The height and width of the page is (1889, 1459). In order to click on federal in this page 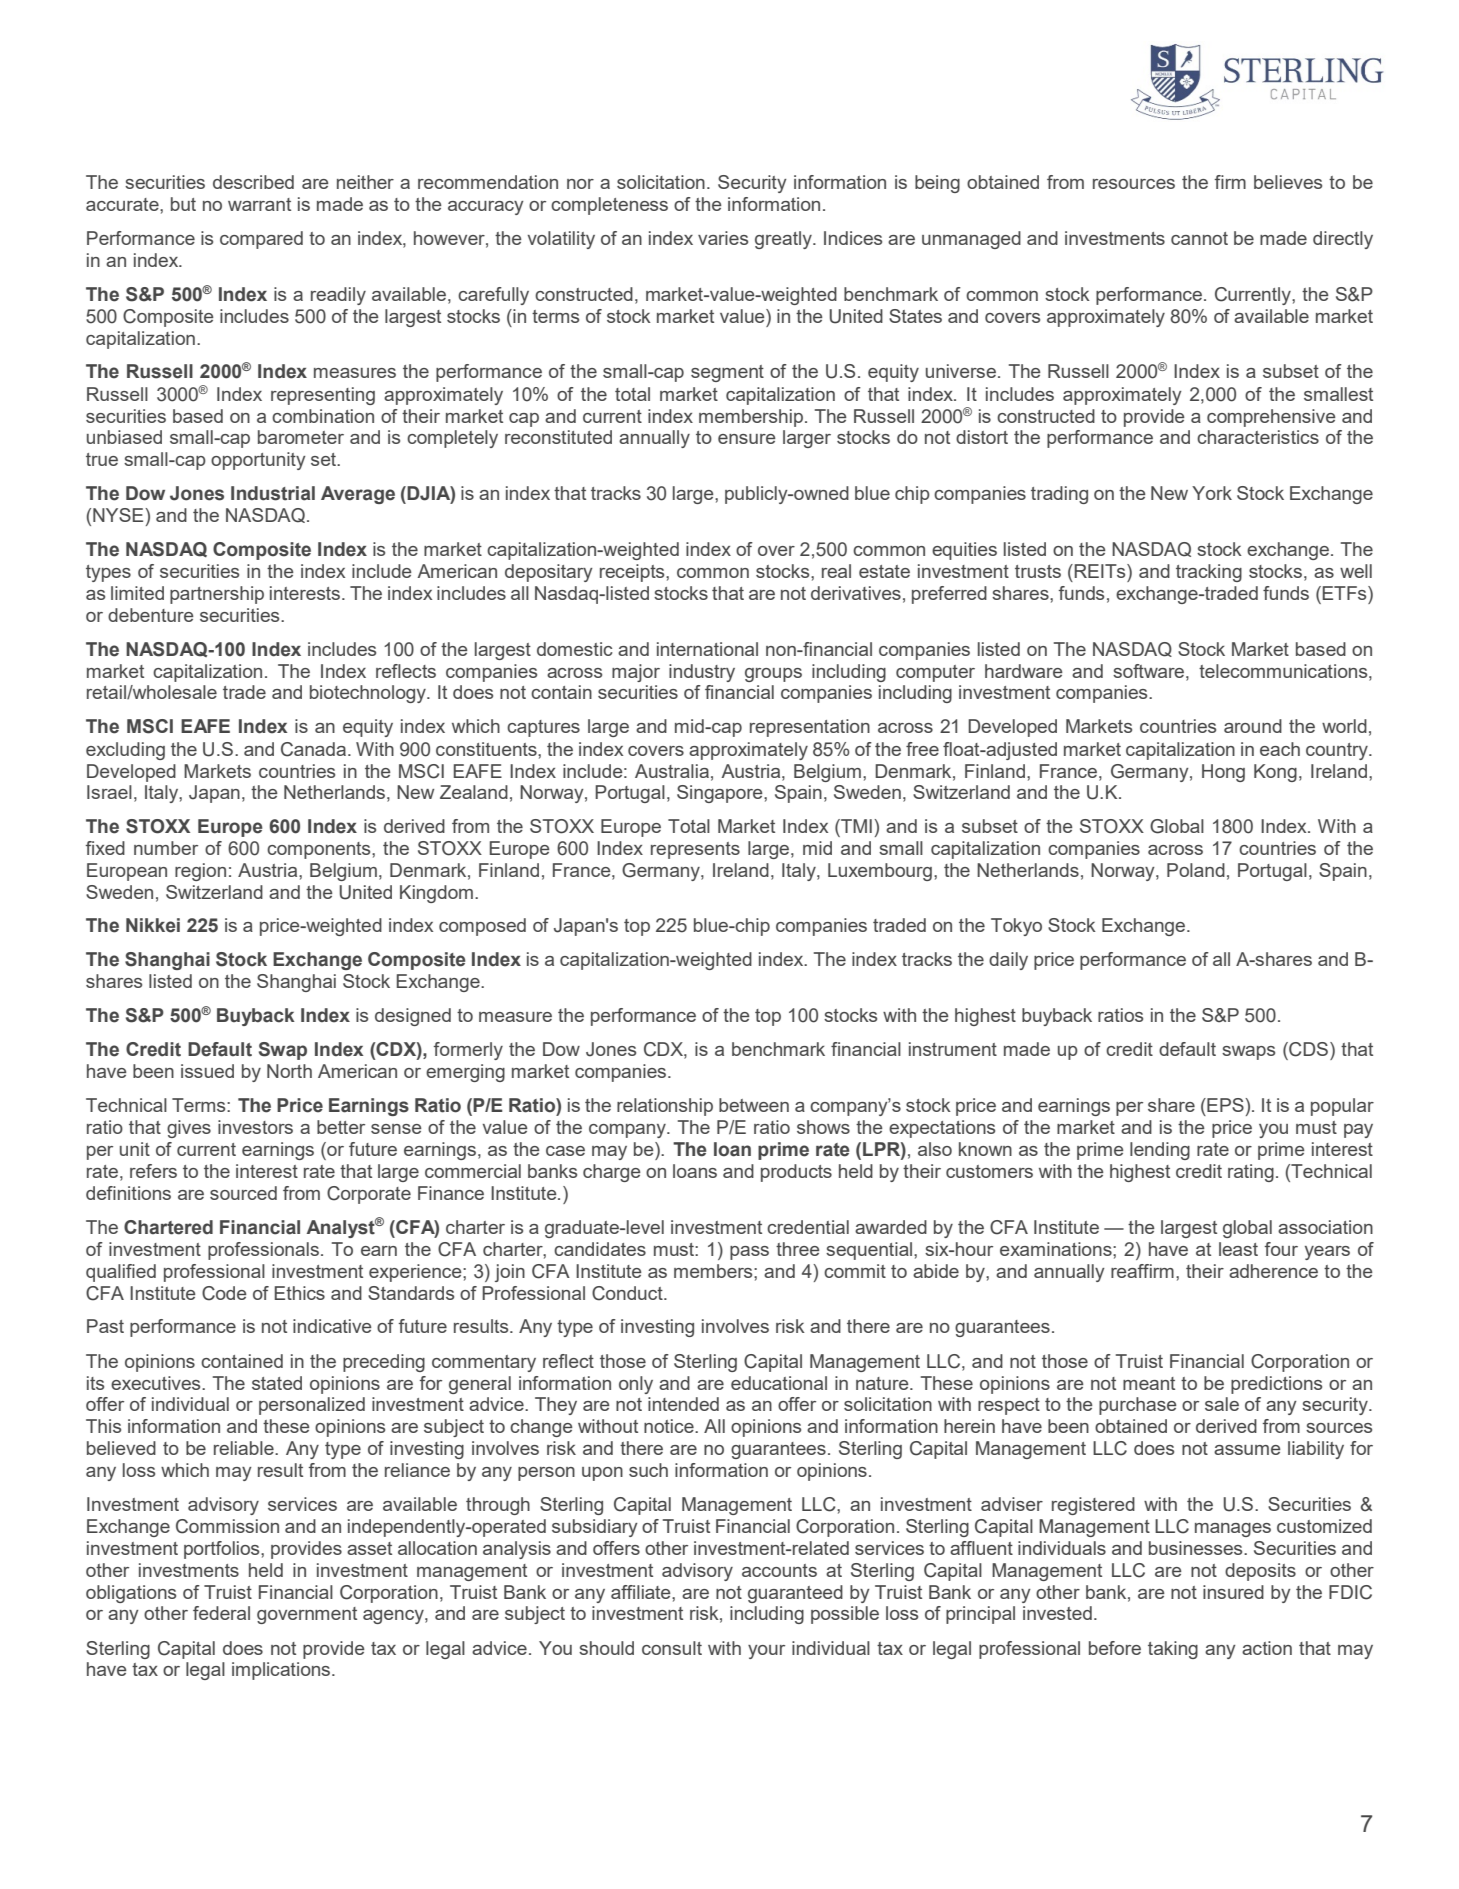, I will do `click(221, 1613)`.
